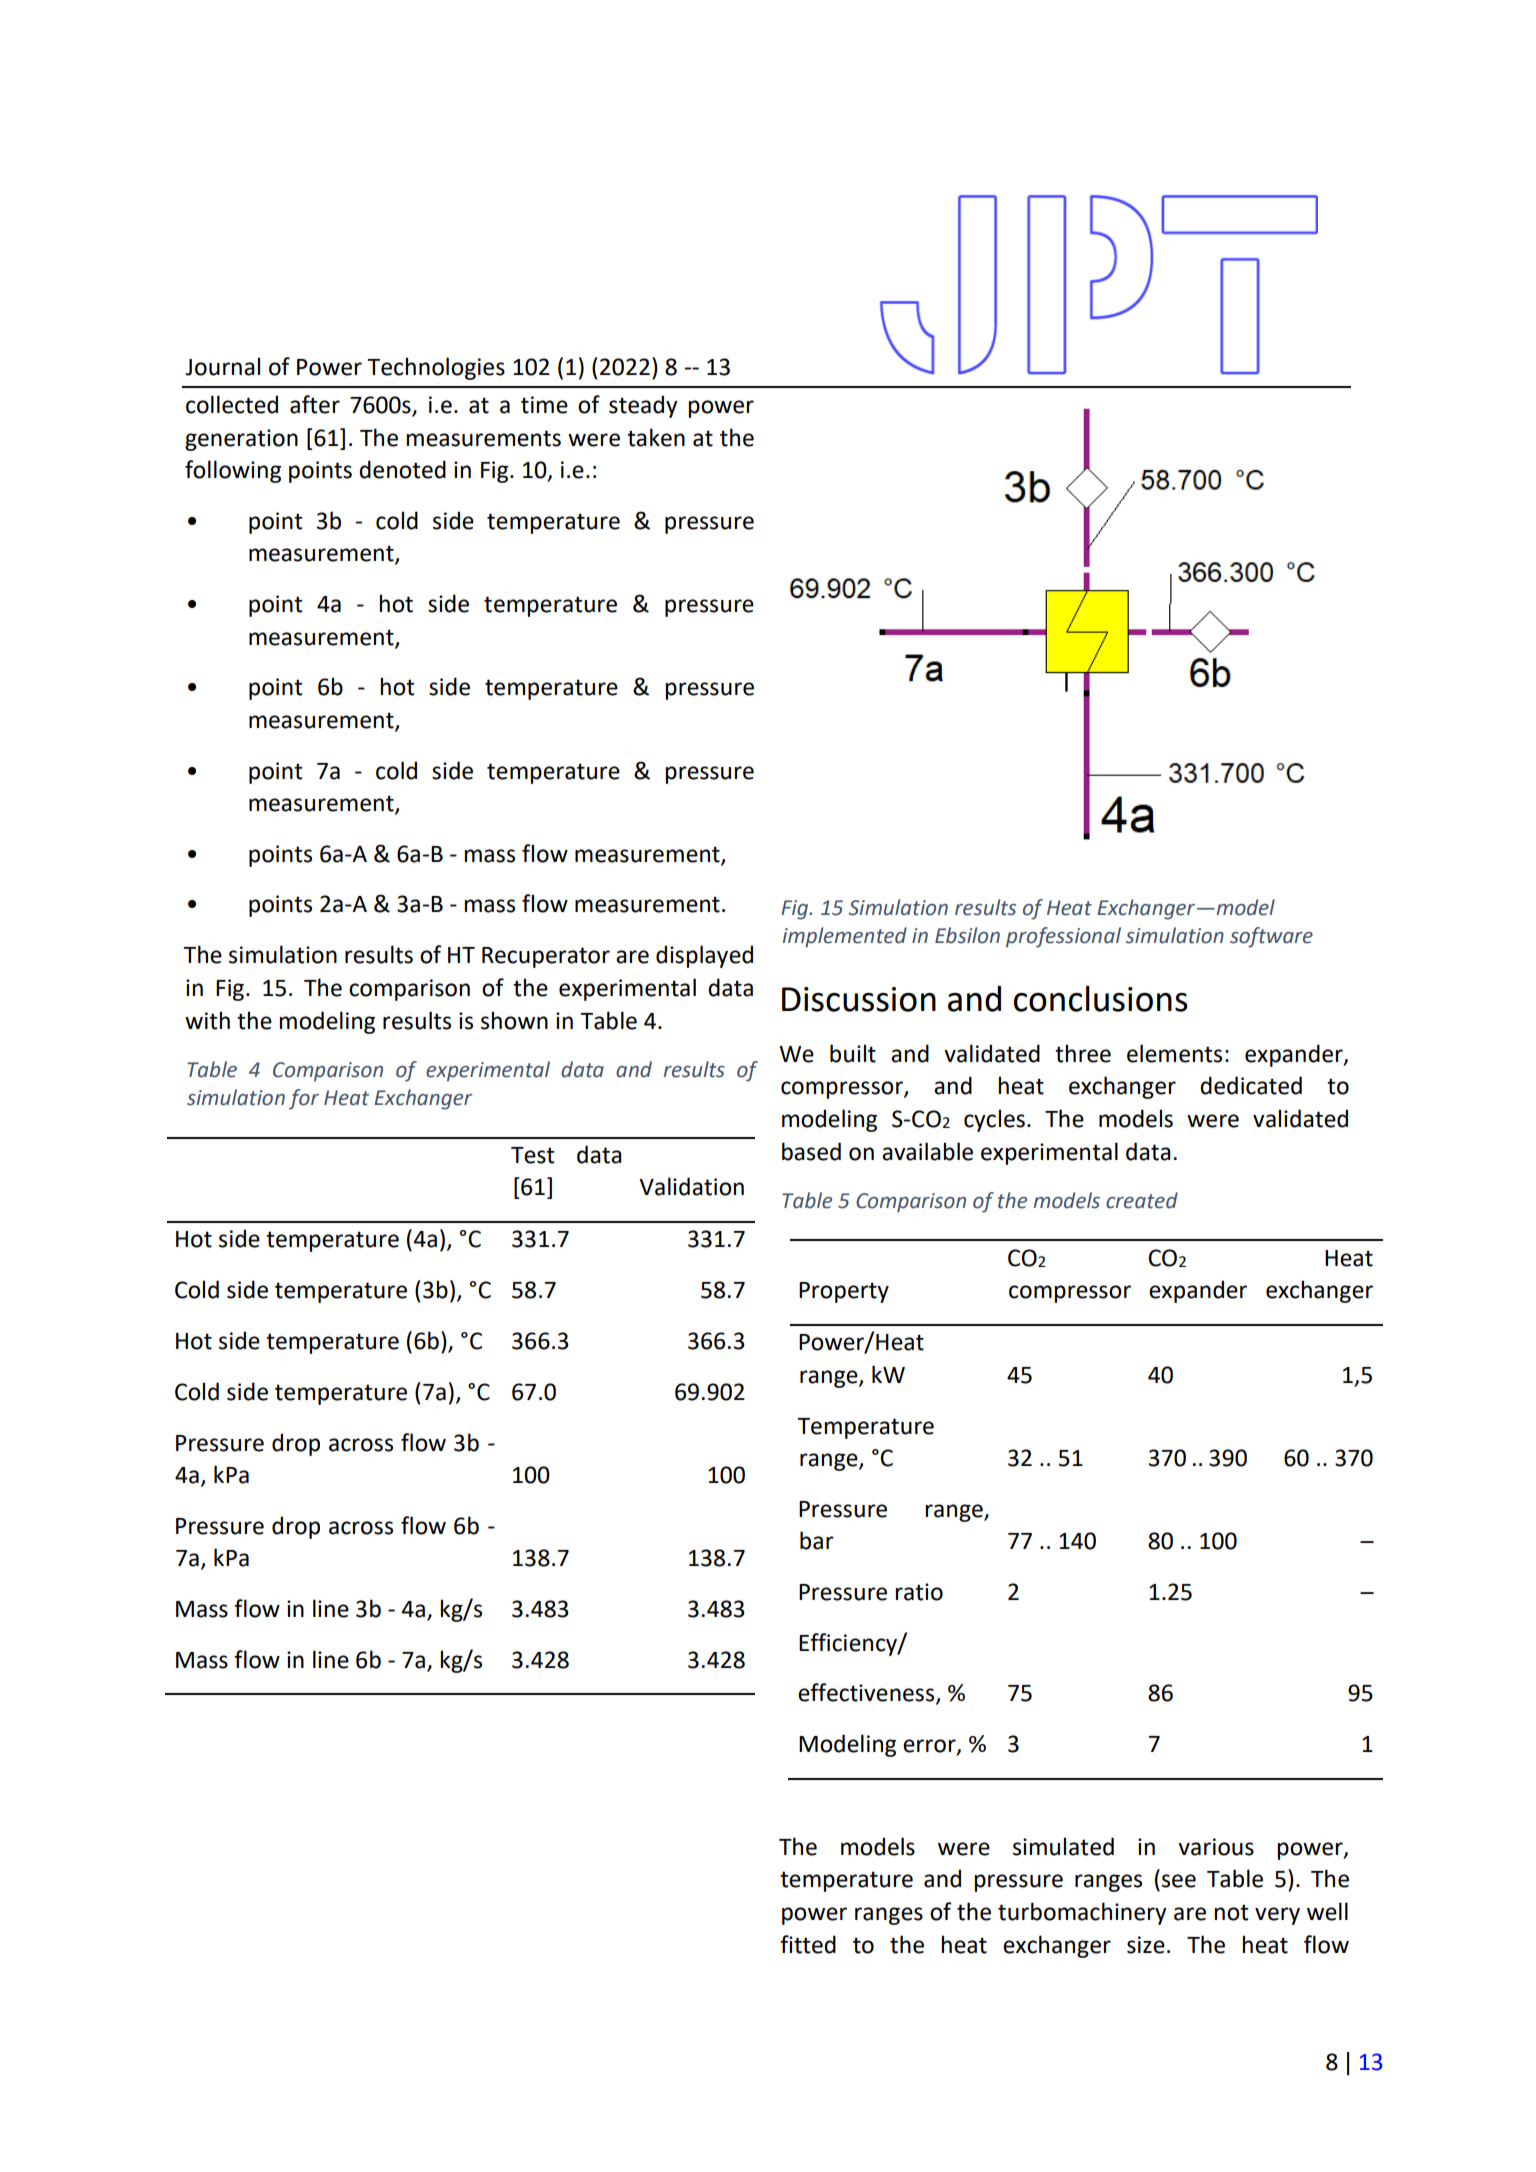  Describe the element at coordinates (533, 1155) in the image. I see `Test` at that location.
